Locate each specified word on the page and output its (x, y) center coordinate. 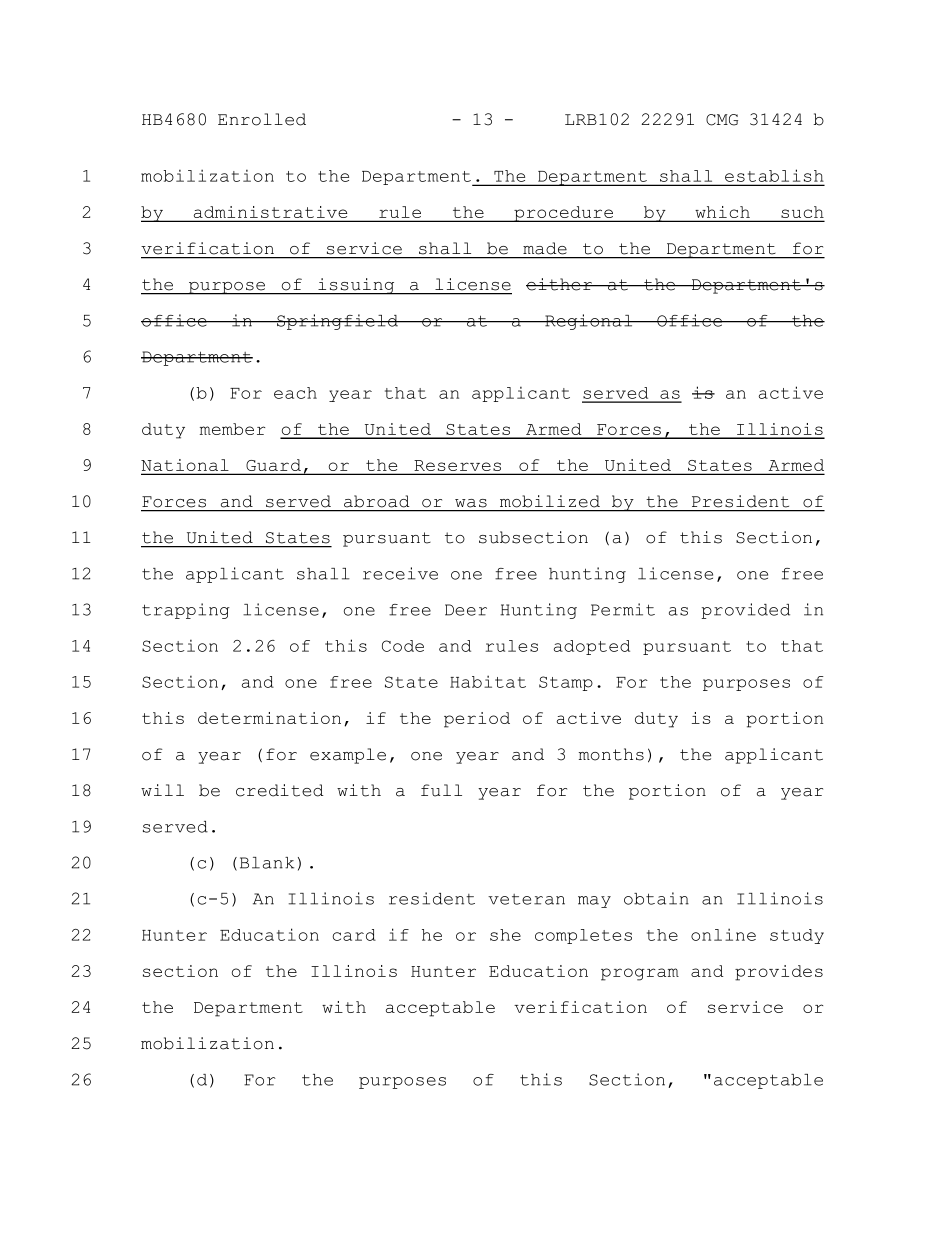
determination (269, 718)
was (471, 503)
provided (746, 611)
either (560, 284)
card (354, 935)
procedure (564, 214)
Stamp (566, 683)
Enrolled (262, 119)
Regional (589, 322)
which (722, 213)
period (477, 720)
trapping (186, 611)
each (295, 393)
